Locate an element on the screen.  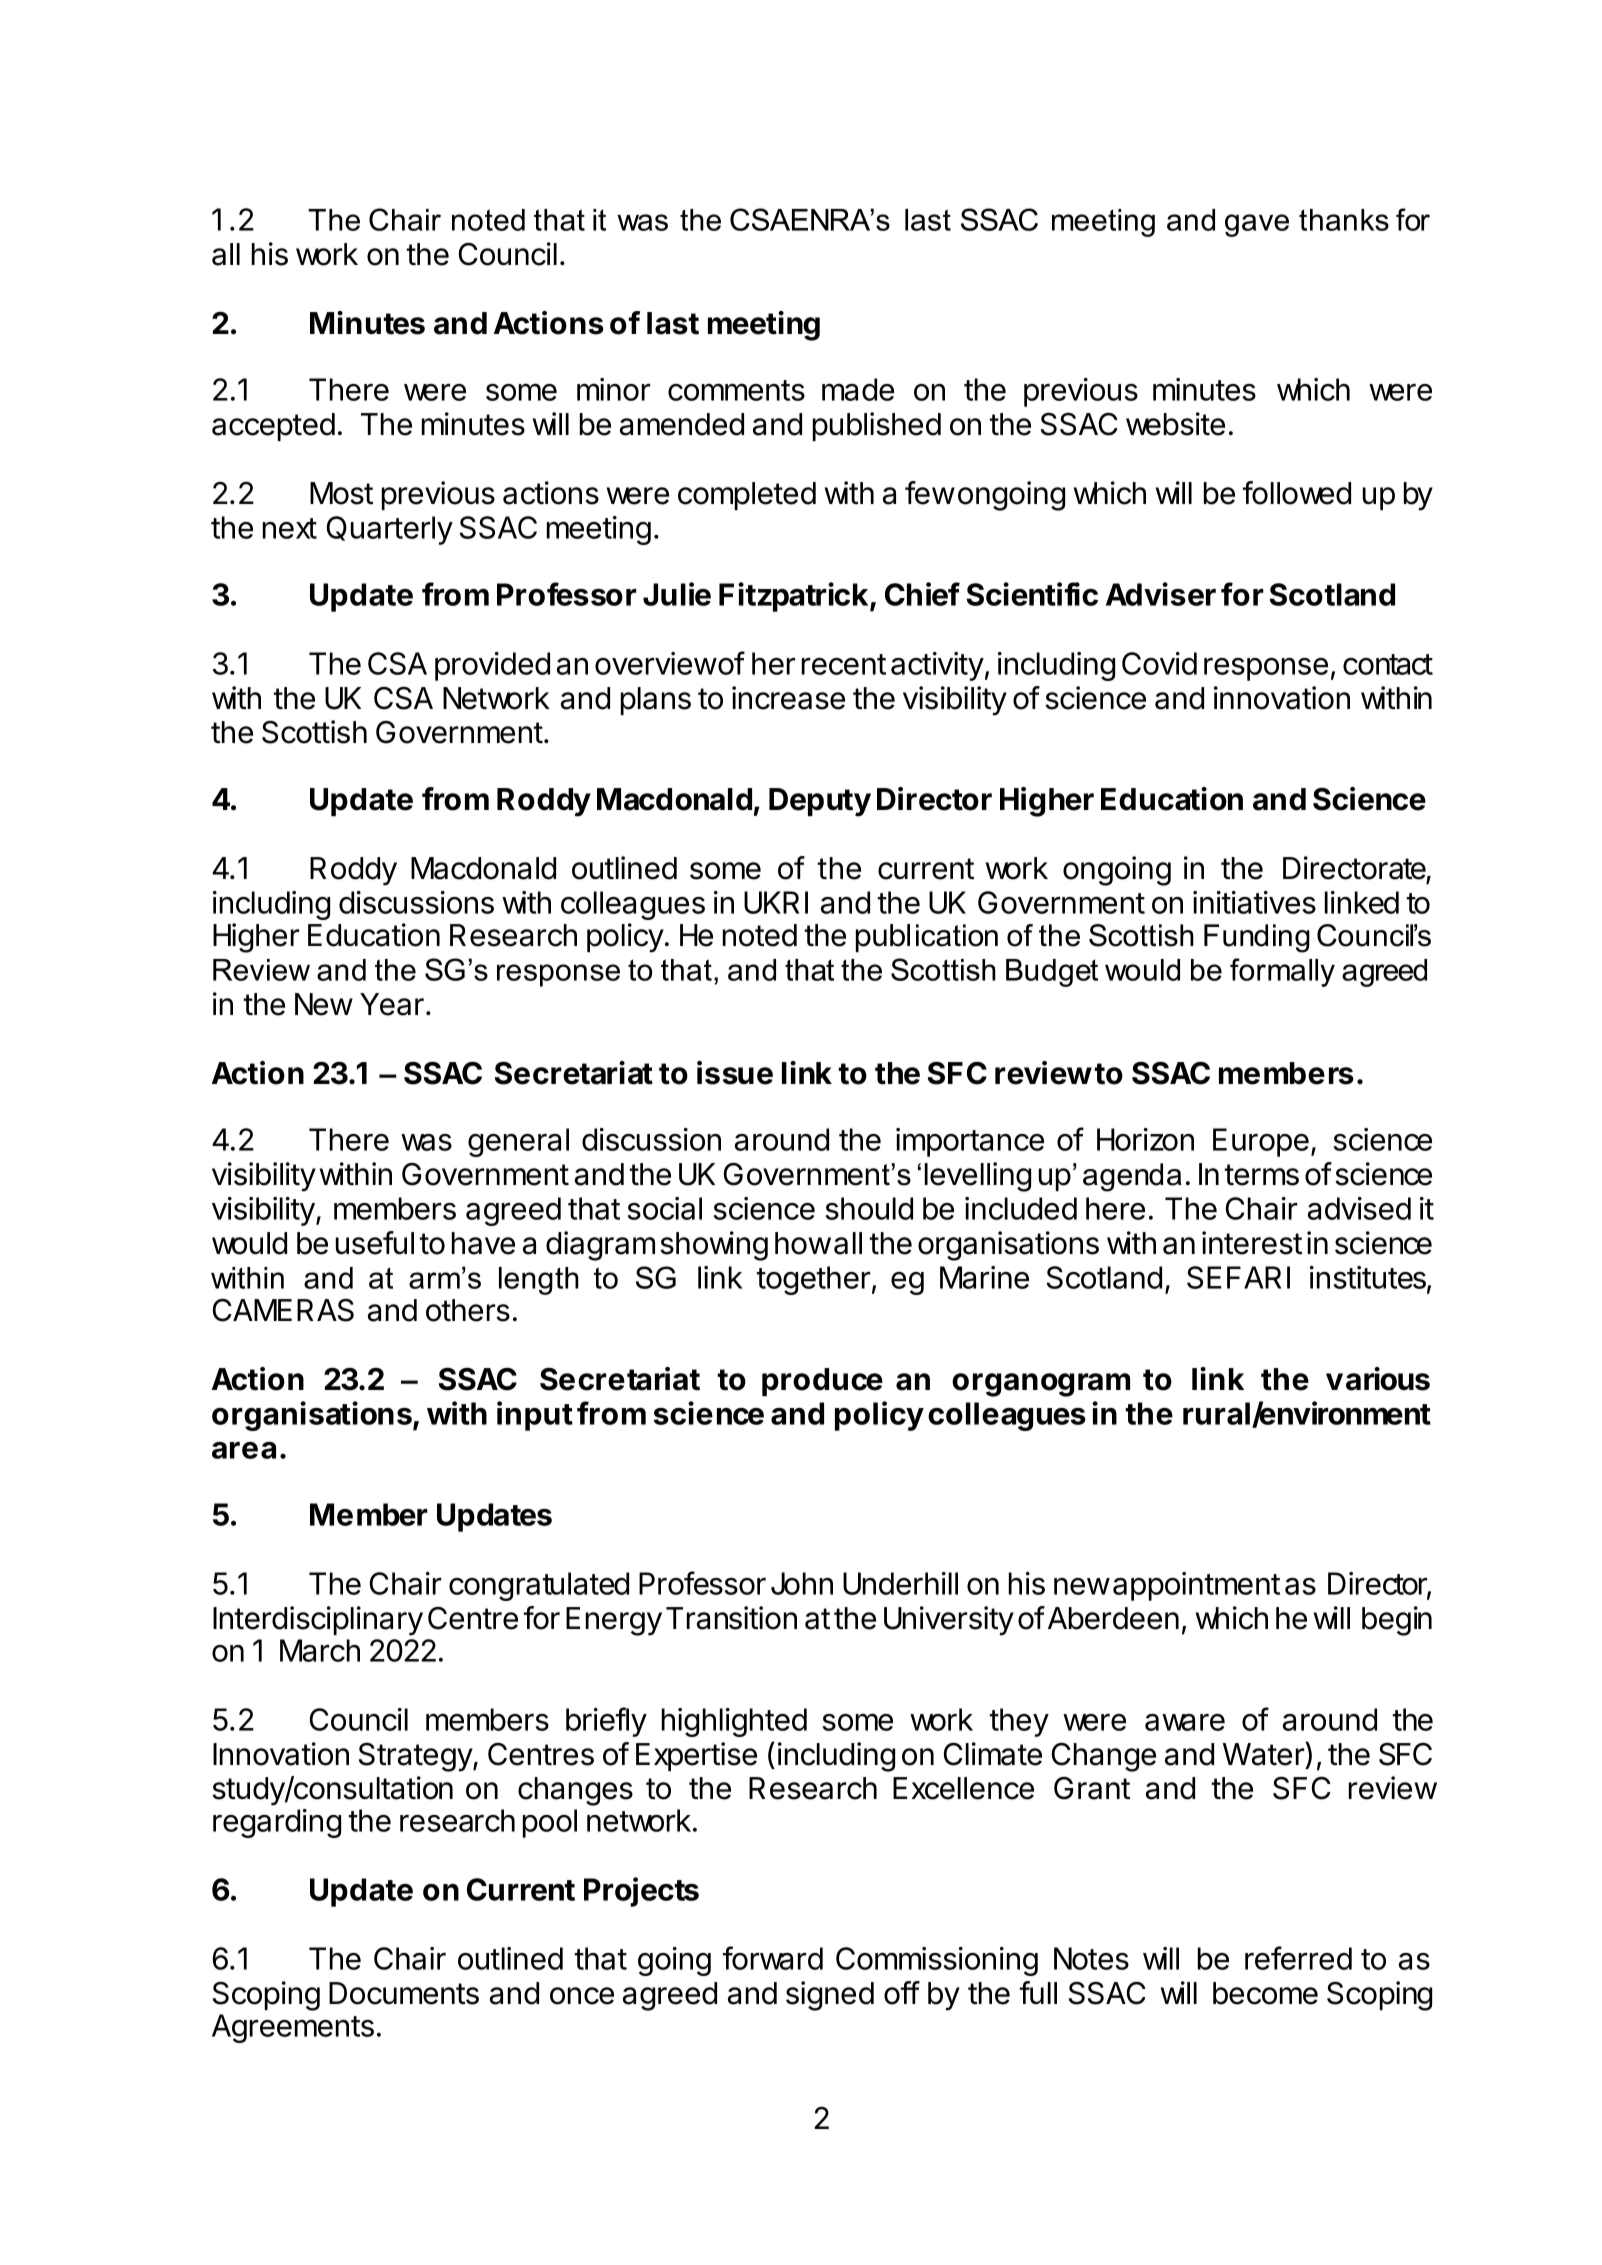
Documents is located at coordinates (404, 1993).
